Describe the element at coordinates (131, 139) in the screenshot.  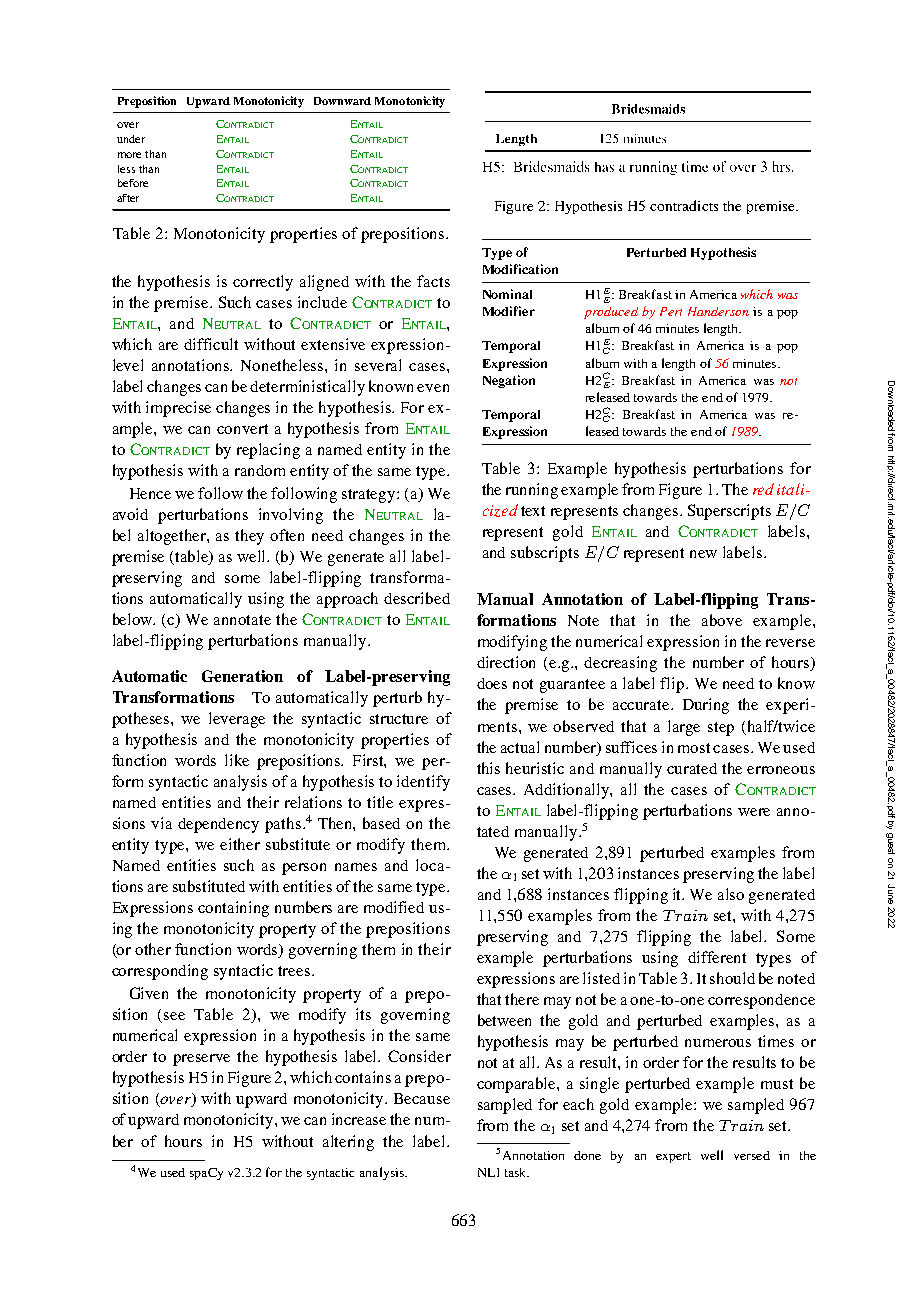
I see `under` at that location.
